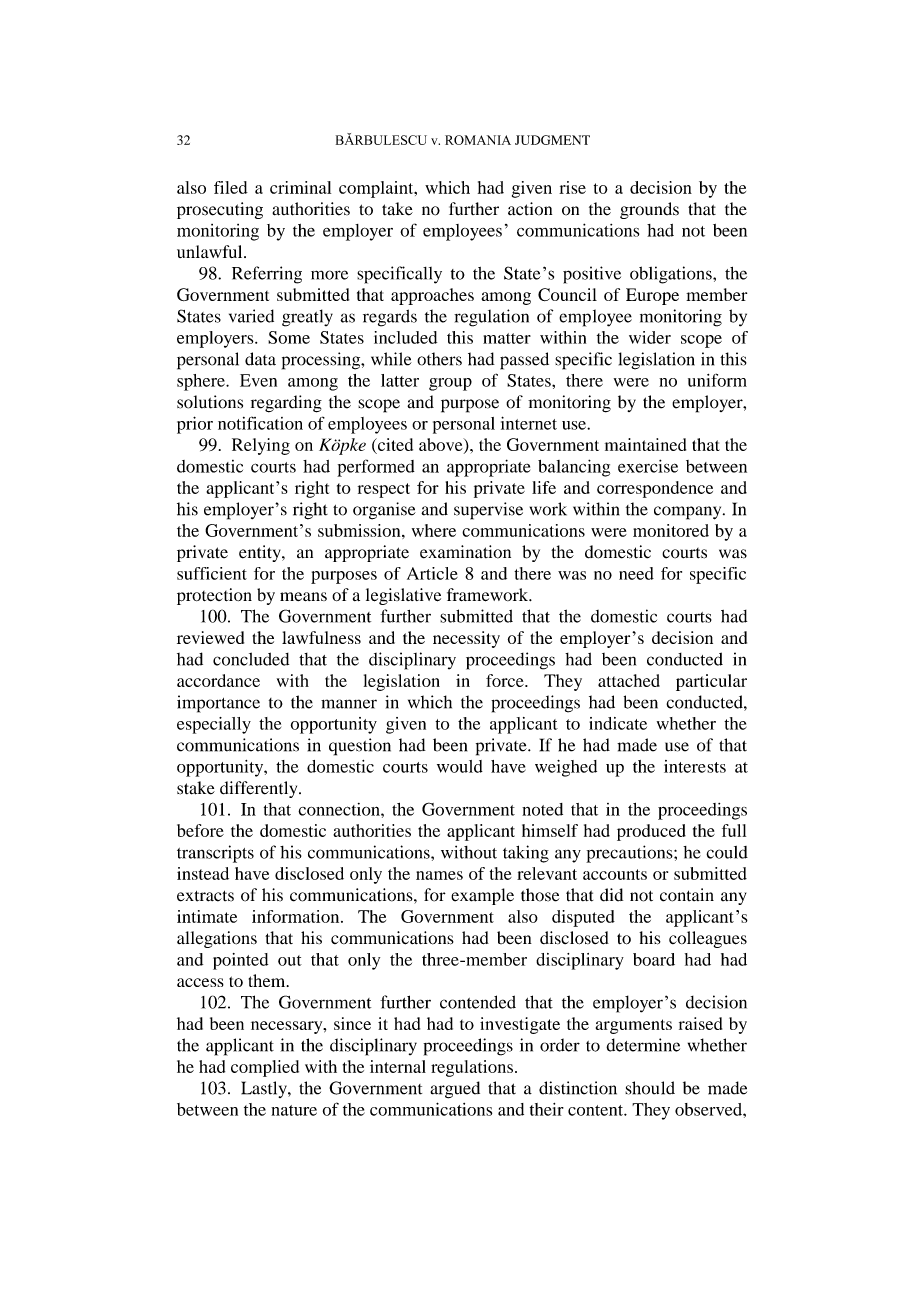  Describe the element at coordinates (650, 1088) in the page. I see `should` at that location.
